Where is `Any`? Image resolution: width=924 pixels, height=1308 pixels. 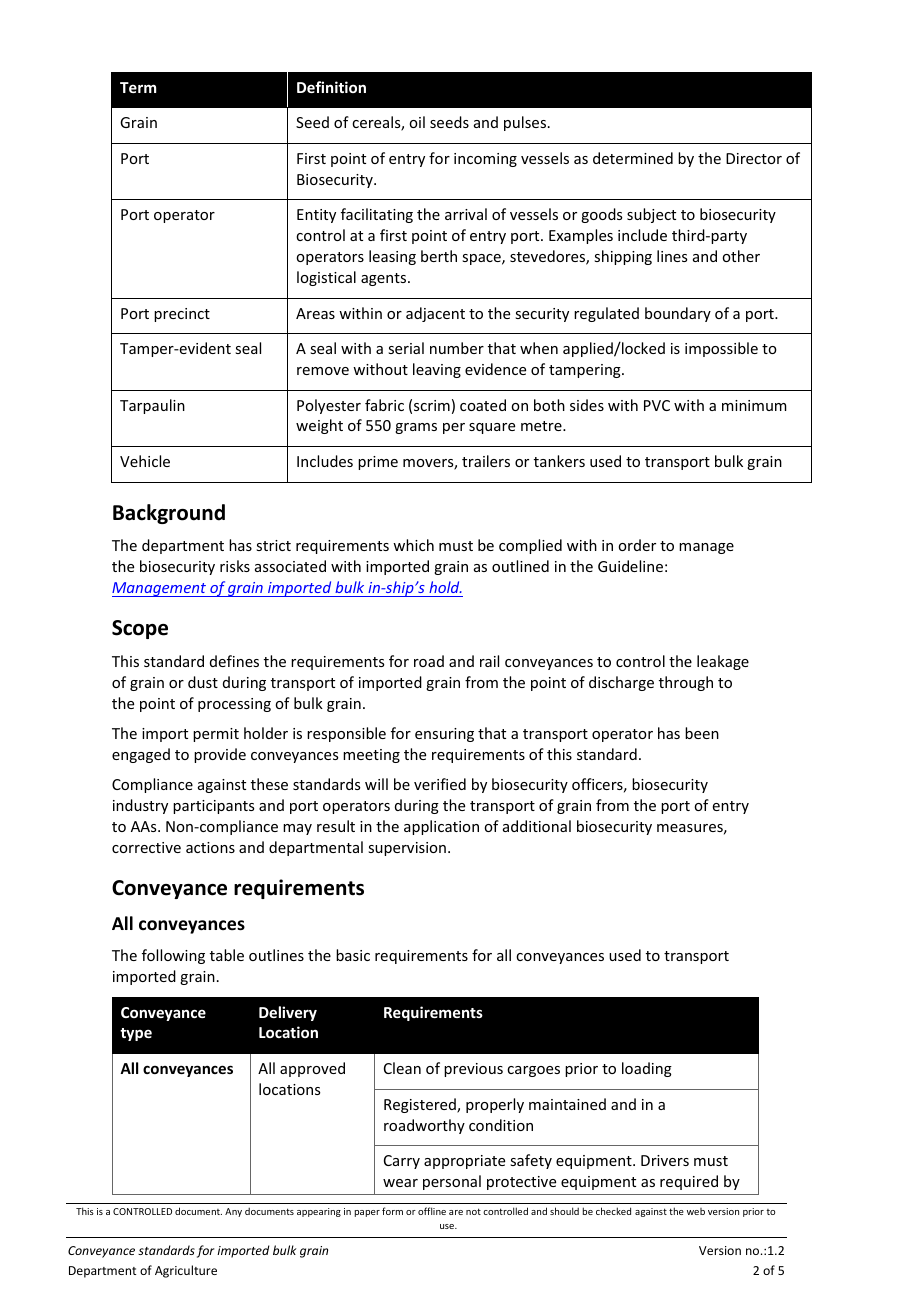 Any is located at coordinates (233, 1212).
